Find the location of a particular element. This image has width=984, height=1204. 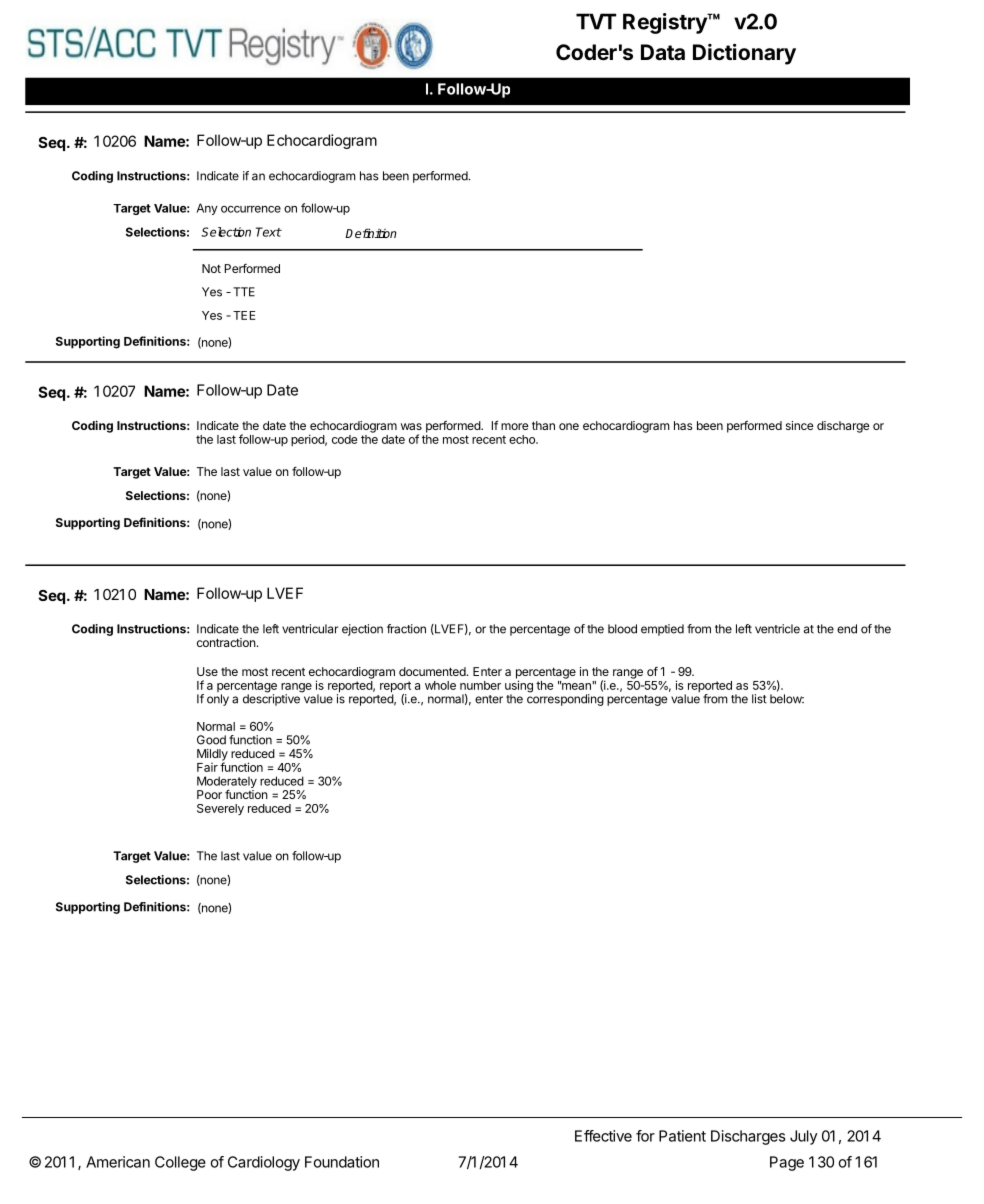

TVT is located at coordinates (596, 21).
